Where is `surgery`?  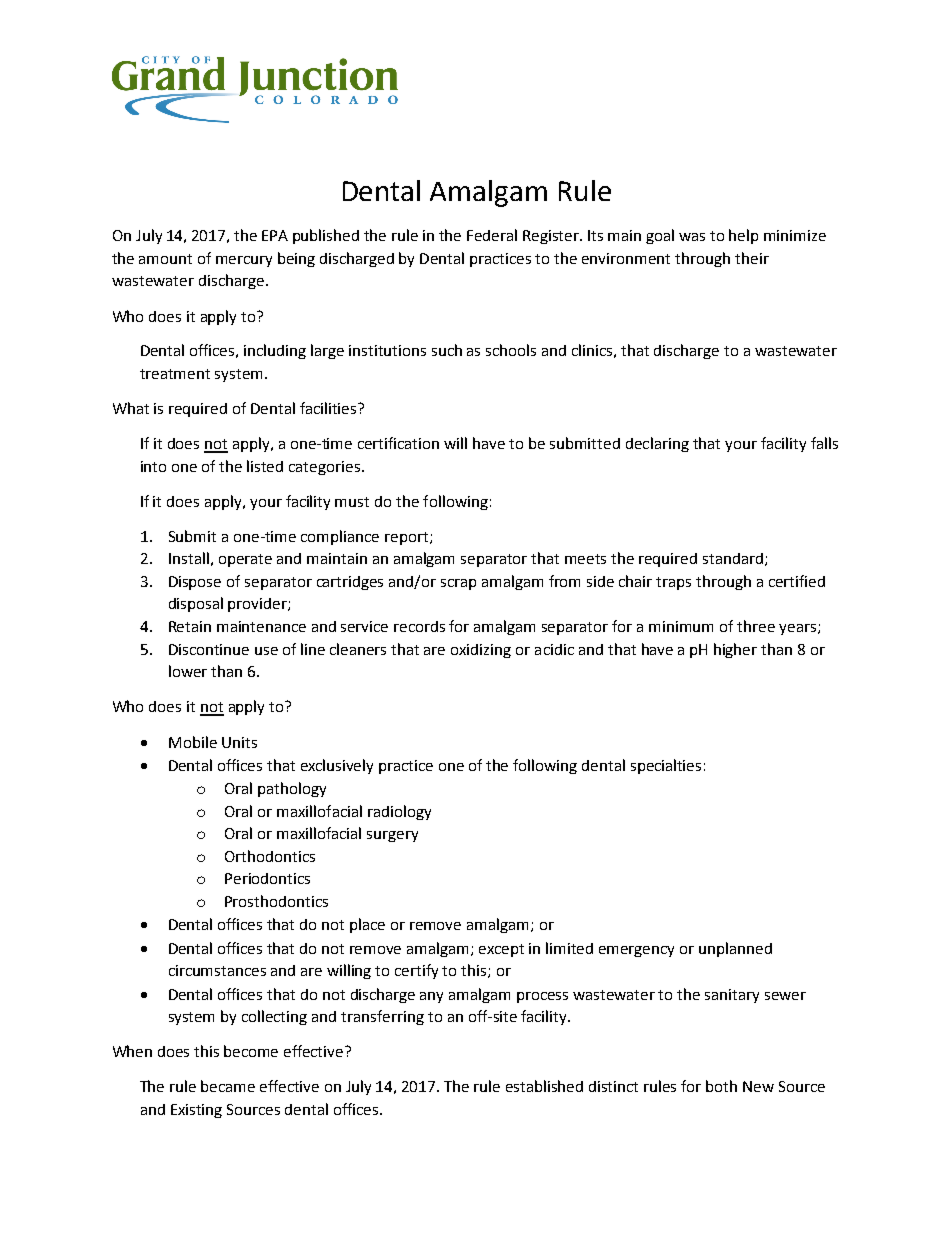 surgery is located at coordinates (392, 836).
